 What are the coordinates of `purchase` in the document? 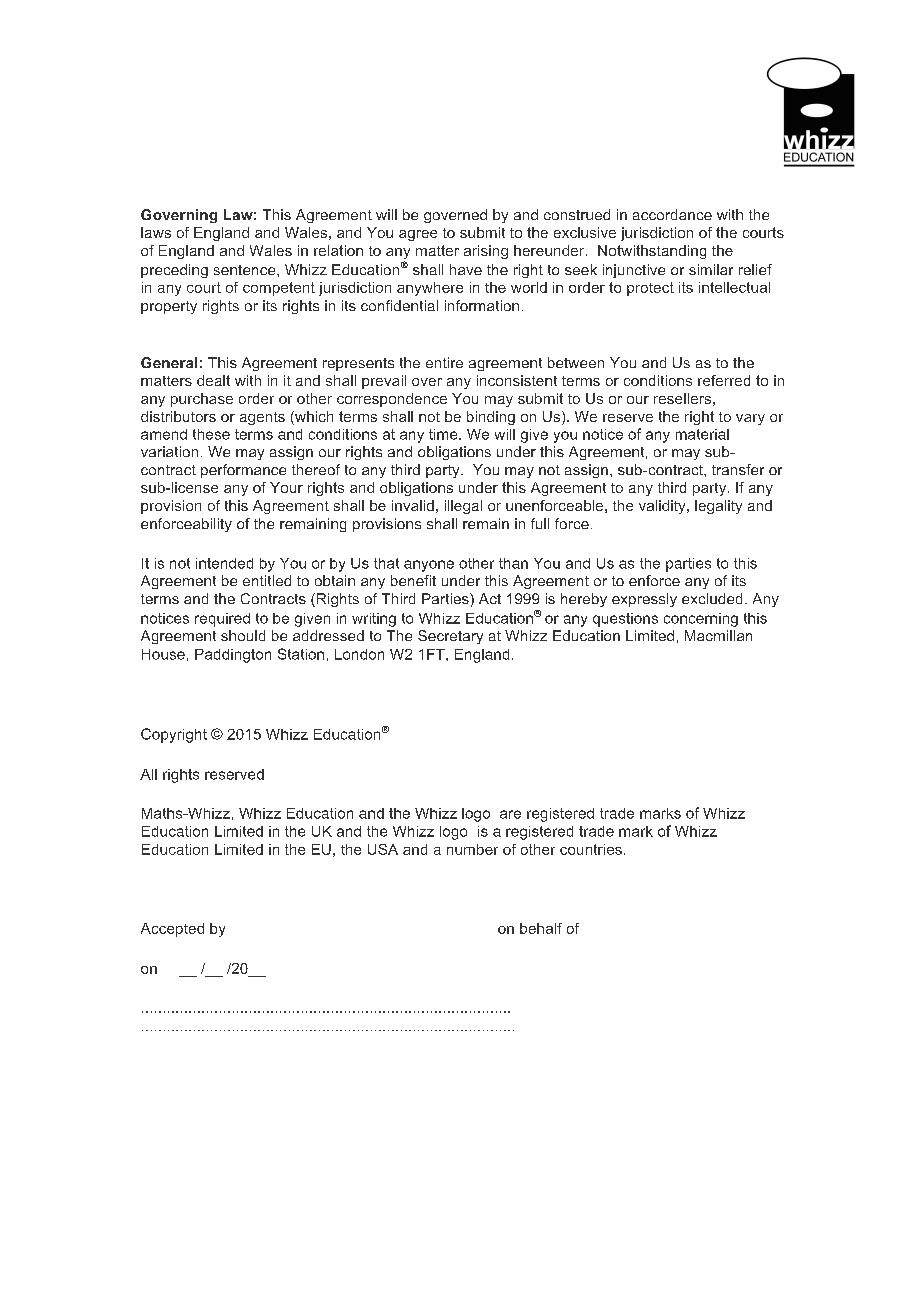 It's located at (202, 400).
